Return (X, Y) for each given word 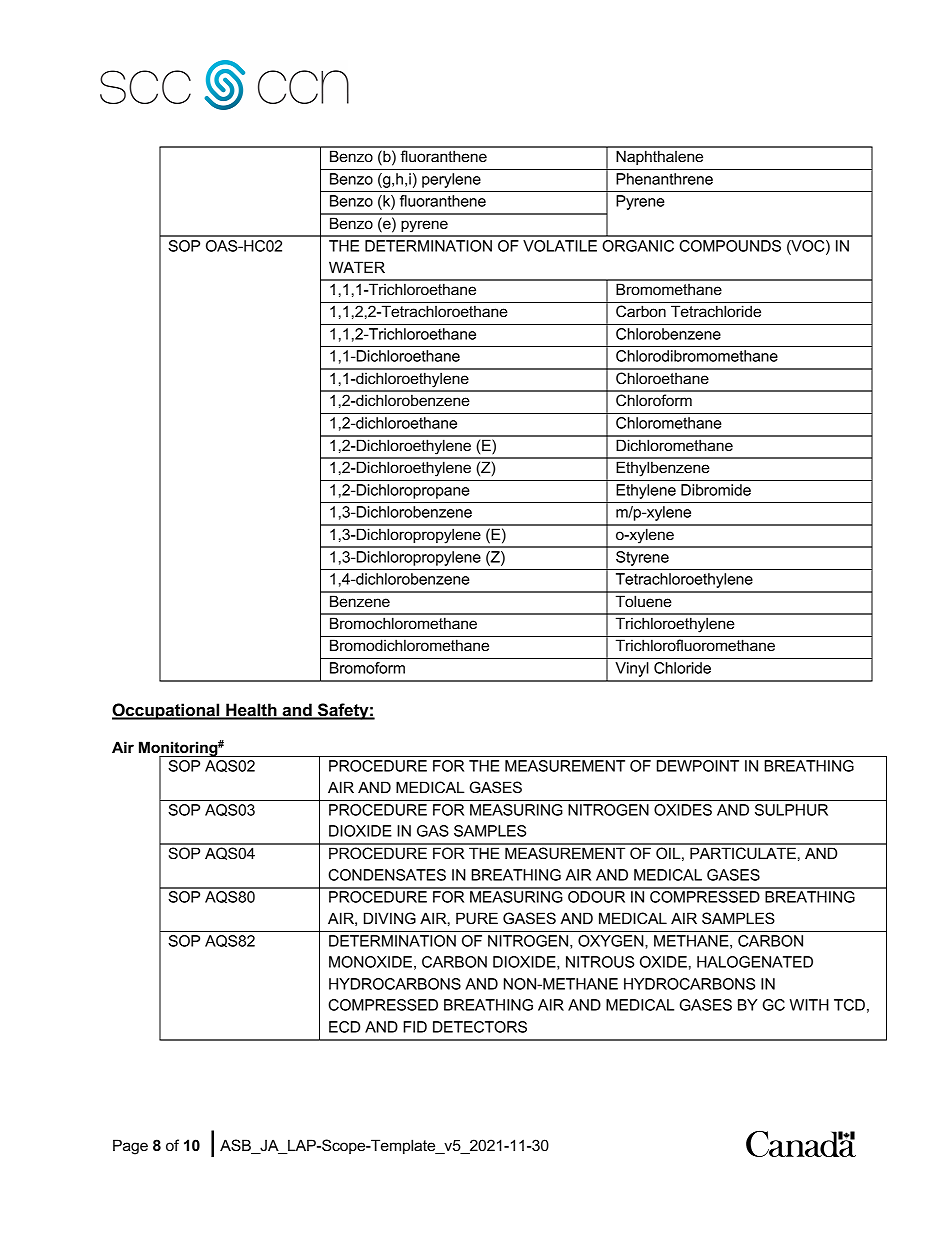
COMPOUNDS (730, 246)
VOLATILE (560, 246)
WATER (357, 267)
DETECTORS (480, 1027)
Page (130, 1147)
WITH (809, 1005)
